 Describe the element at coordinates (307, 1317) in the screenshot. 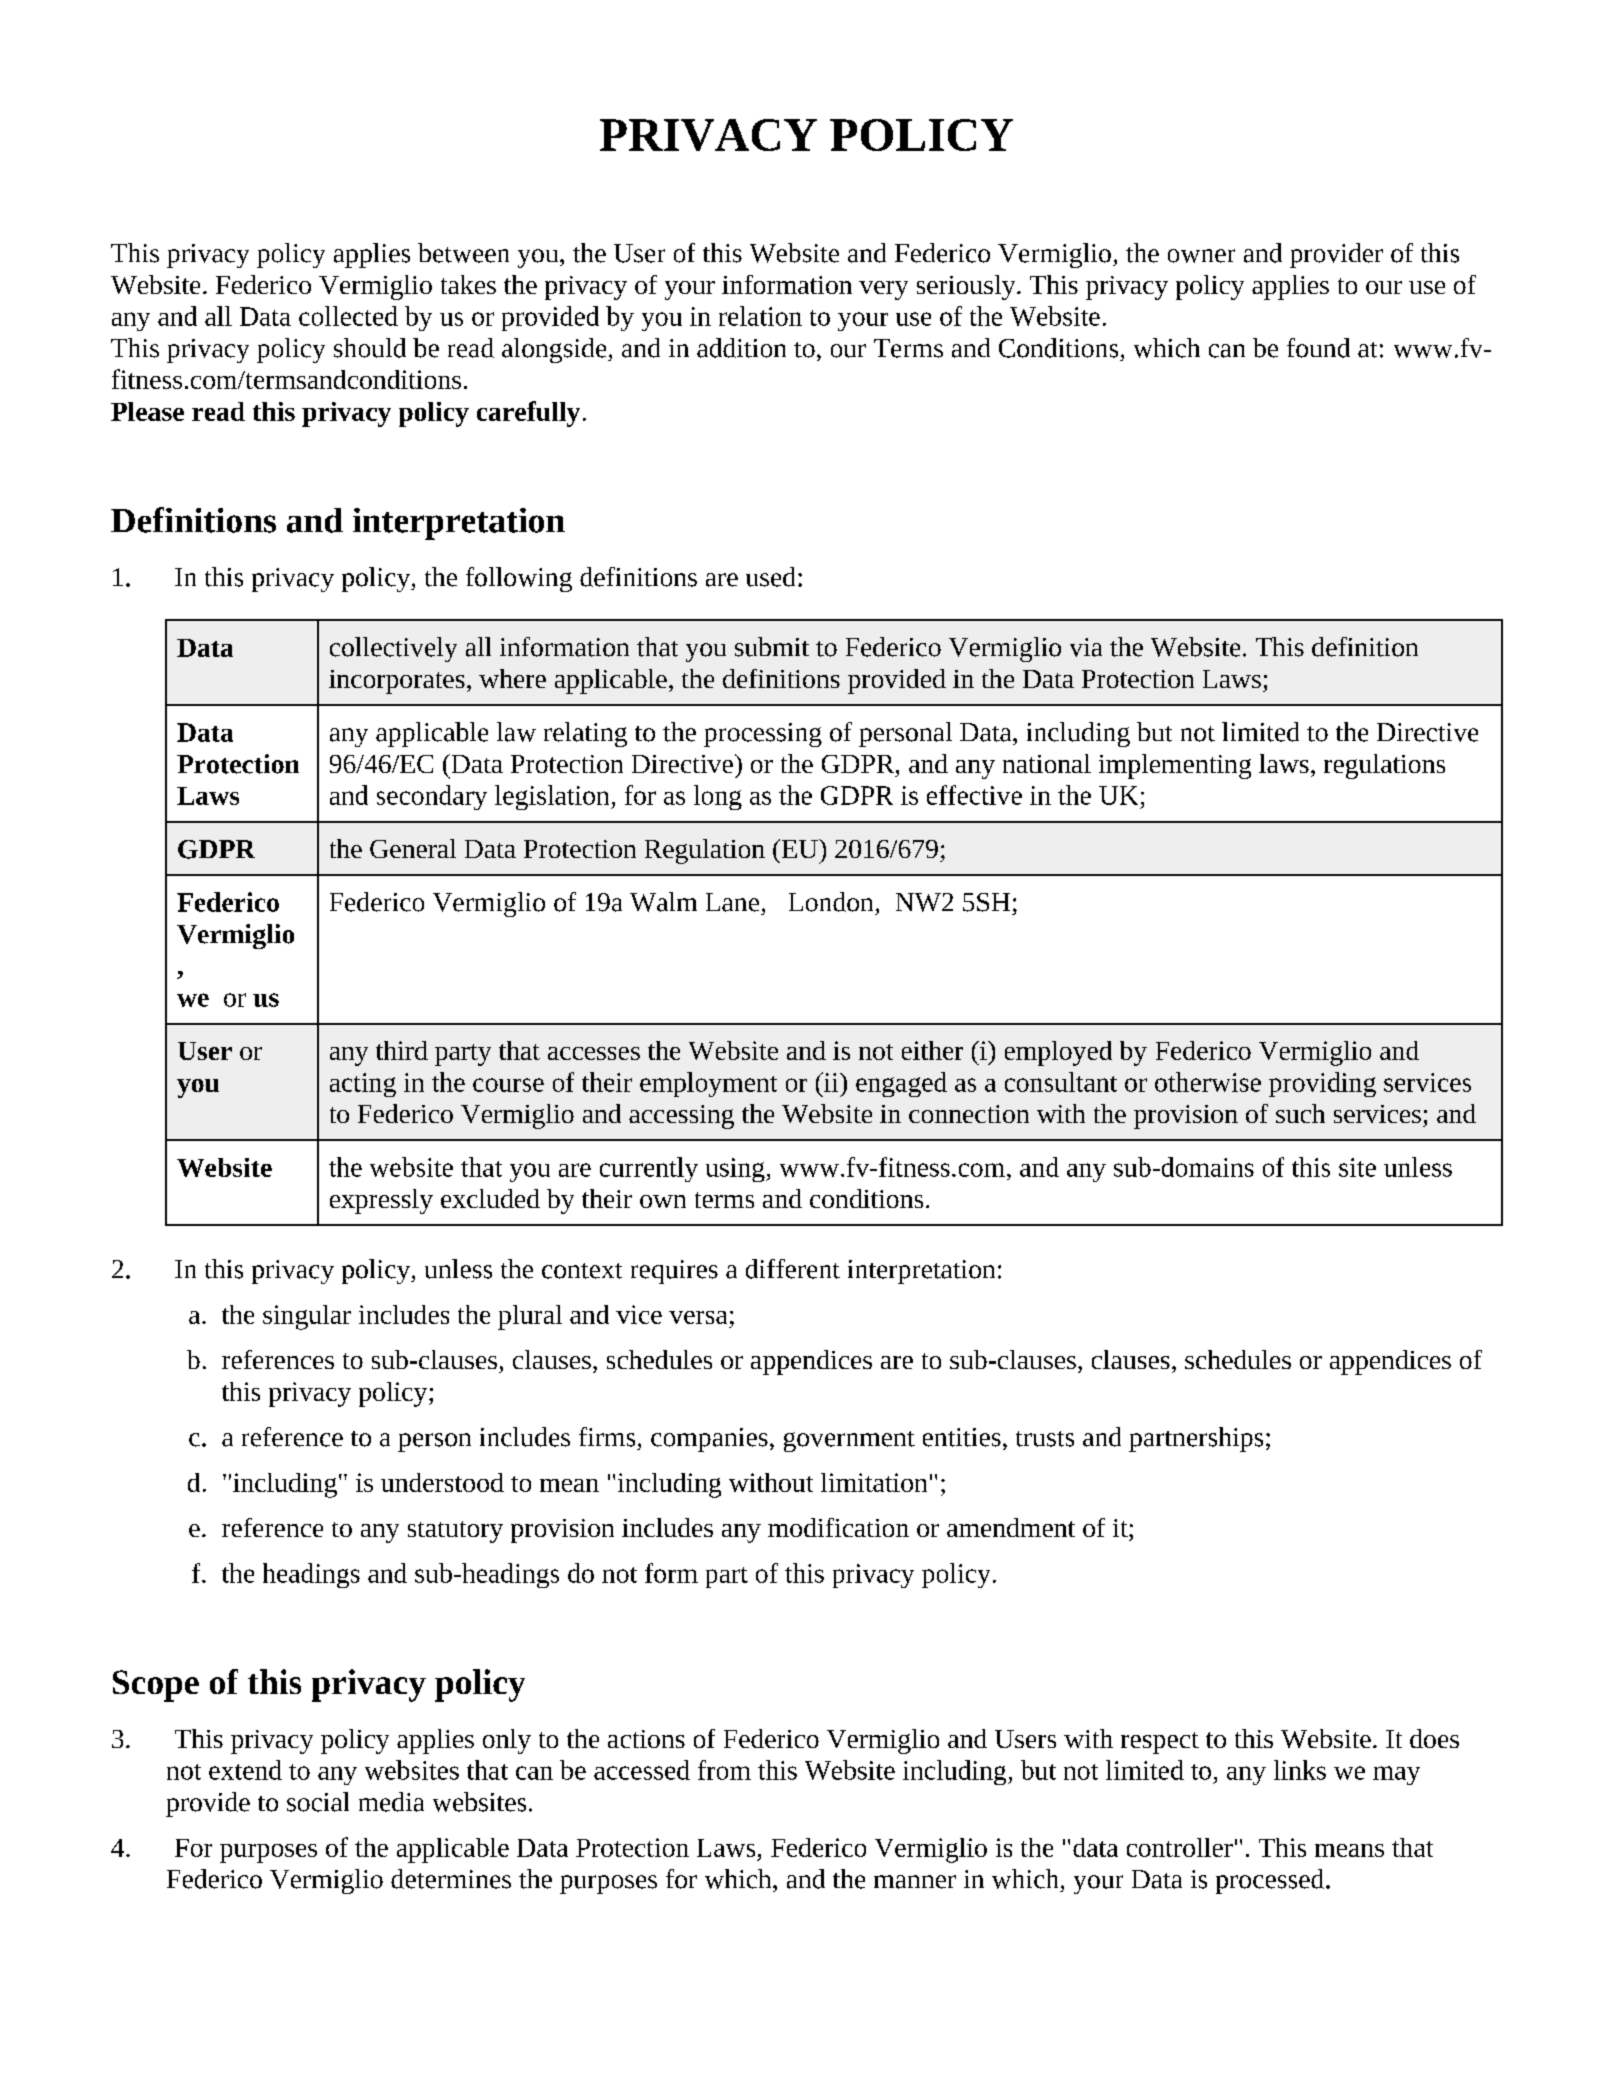

I see `singular` at that location.
